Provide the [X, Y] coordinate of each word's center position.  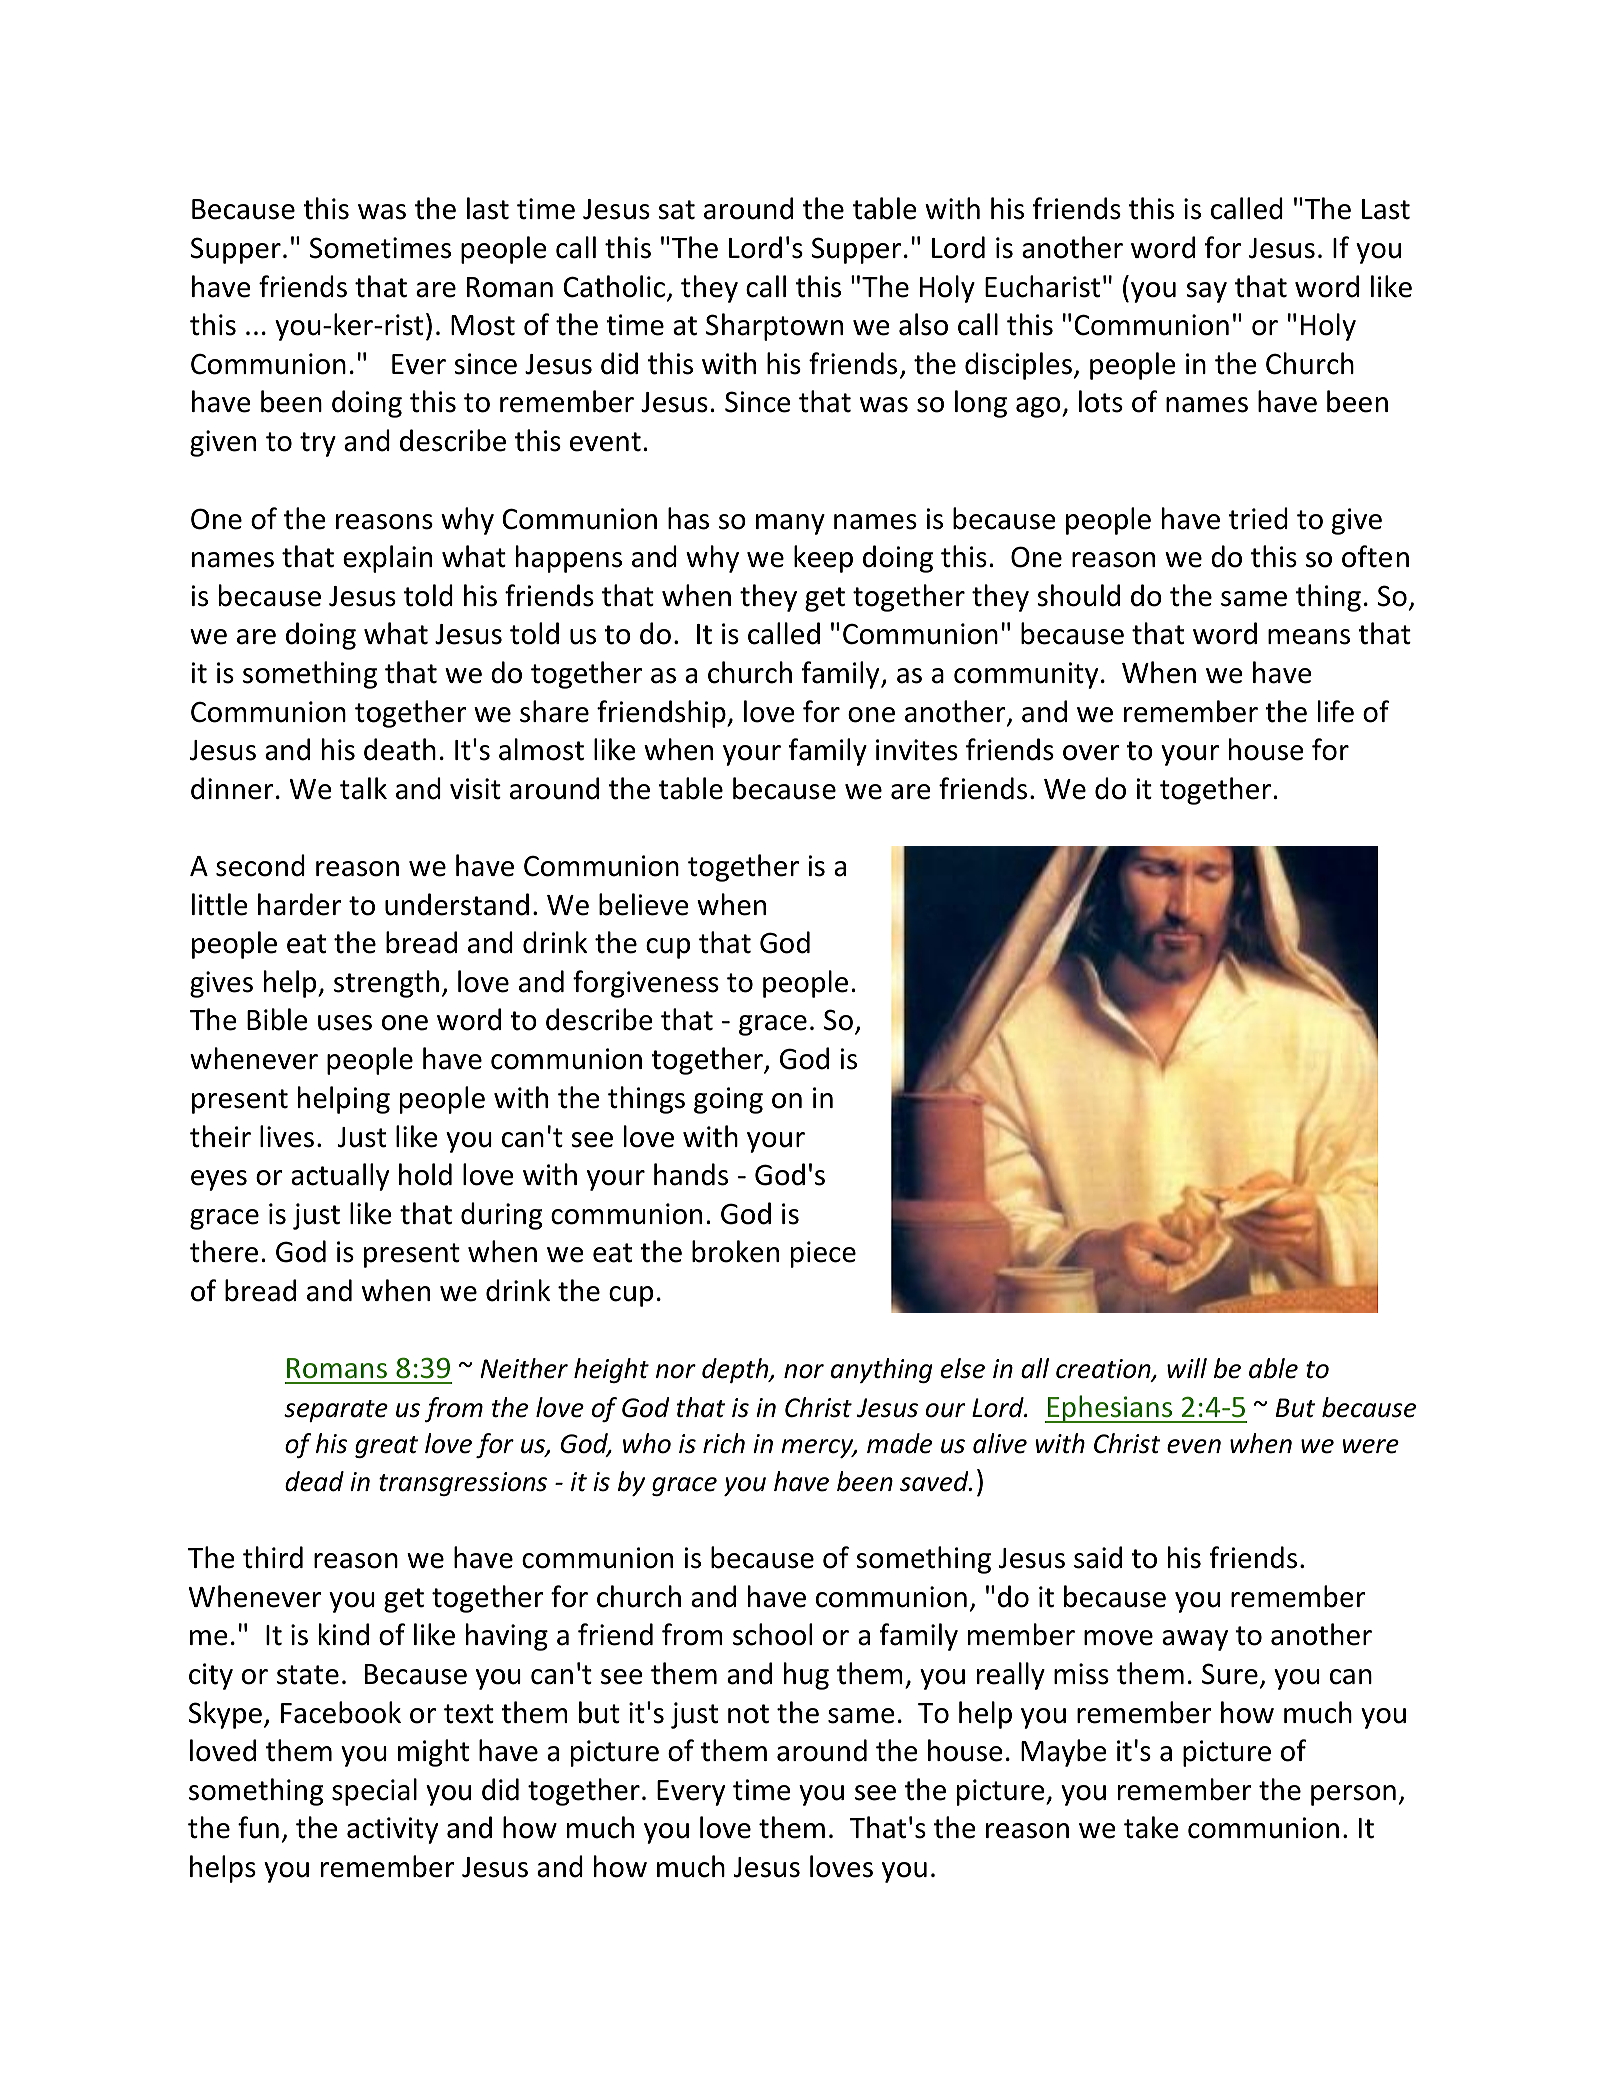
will [1187, 1368]
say [1206, 292]
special [374, 1792]
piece [823, 1254]
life [1336, 711]
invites [917, 750]
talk [363, 788]
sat [676, 210]
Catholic [615, 287]
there [224, 1251]
